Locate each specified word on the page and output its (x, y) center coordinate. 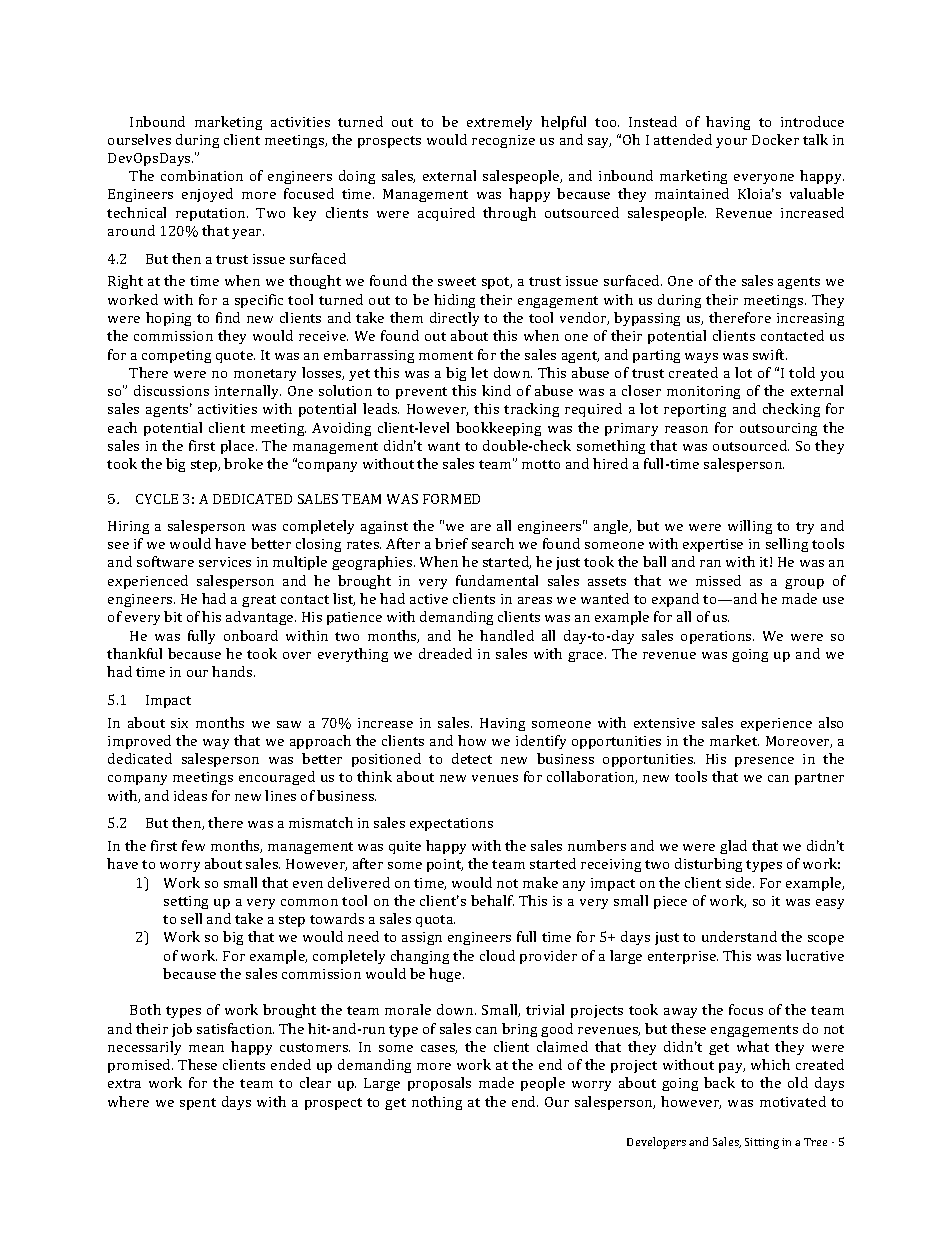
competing (176, 356)
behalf (492, 900)
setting (186, 902)
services (225, 562)
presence (764, 762)
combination (202, 175)
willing (750, 527)
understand (739, 936)
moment (446, 355)
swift (770, 354)
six (179, 723)
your (731, 143)
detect (472, 758)
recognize (503, 141)
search (493, 543)
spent (198, 1104)
